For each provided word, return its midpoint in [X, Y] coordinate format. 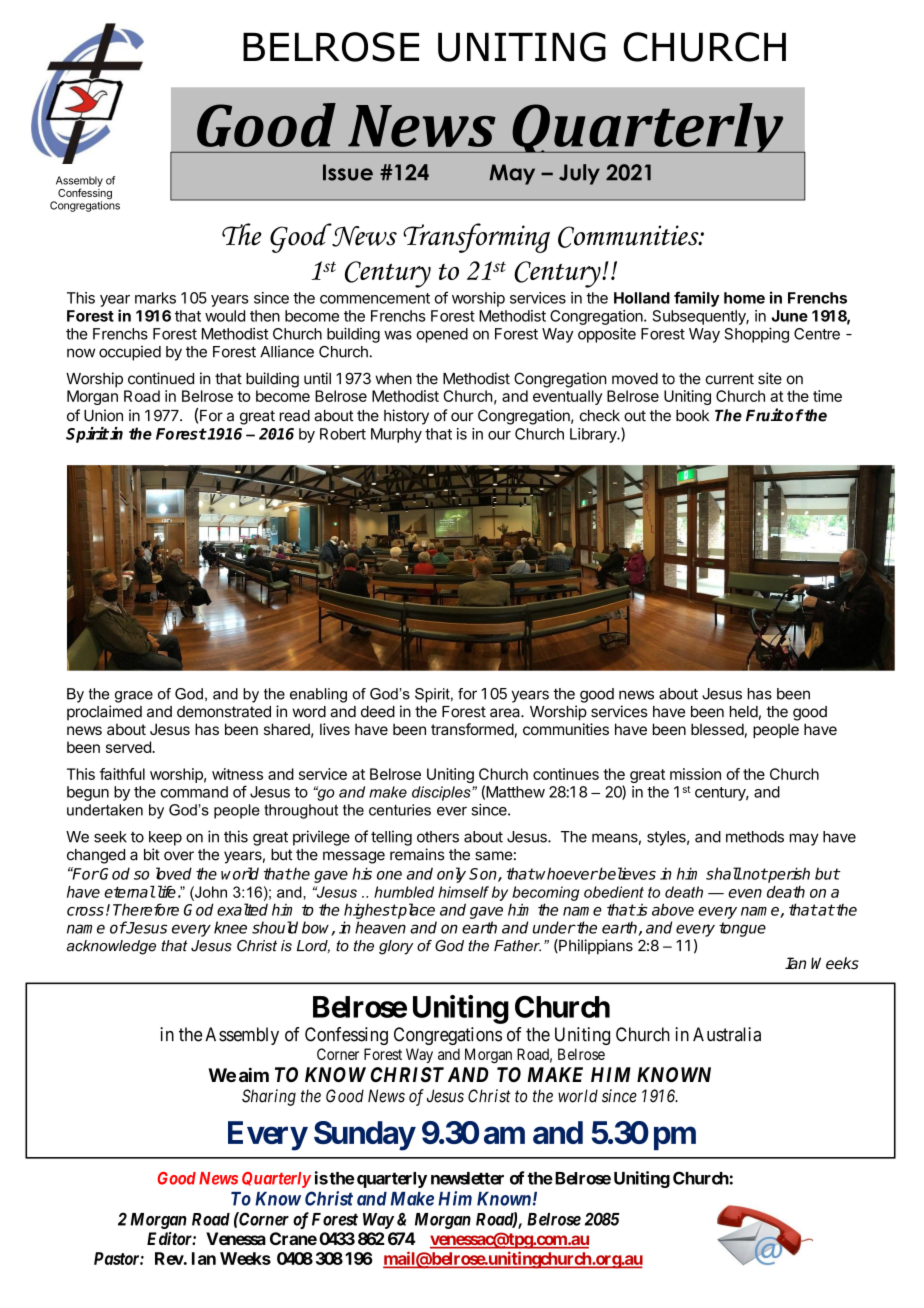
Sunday [364, 1136]
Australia [727, 1034]
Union [103, 415]
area [506, 713]
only [451, 875]
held [744, 712]
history [406, 417]
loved [174, 873]
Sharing [269, 1097]
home [744, 298]
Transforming [476, 238]
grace [134, 697]
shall [724, 873]
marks [155, 298]
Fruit [765, 415]
